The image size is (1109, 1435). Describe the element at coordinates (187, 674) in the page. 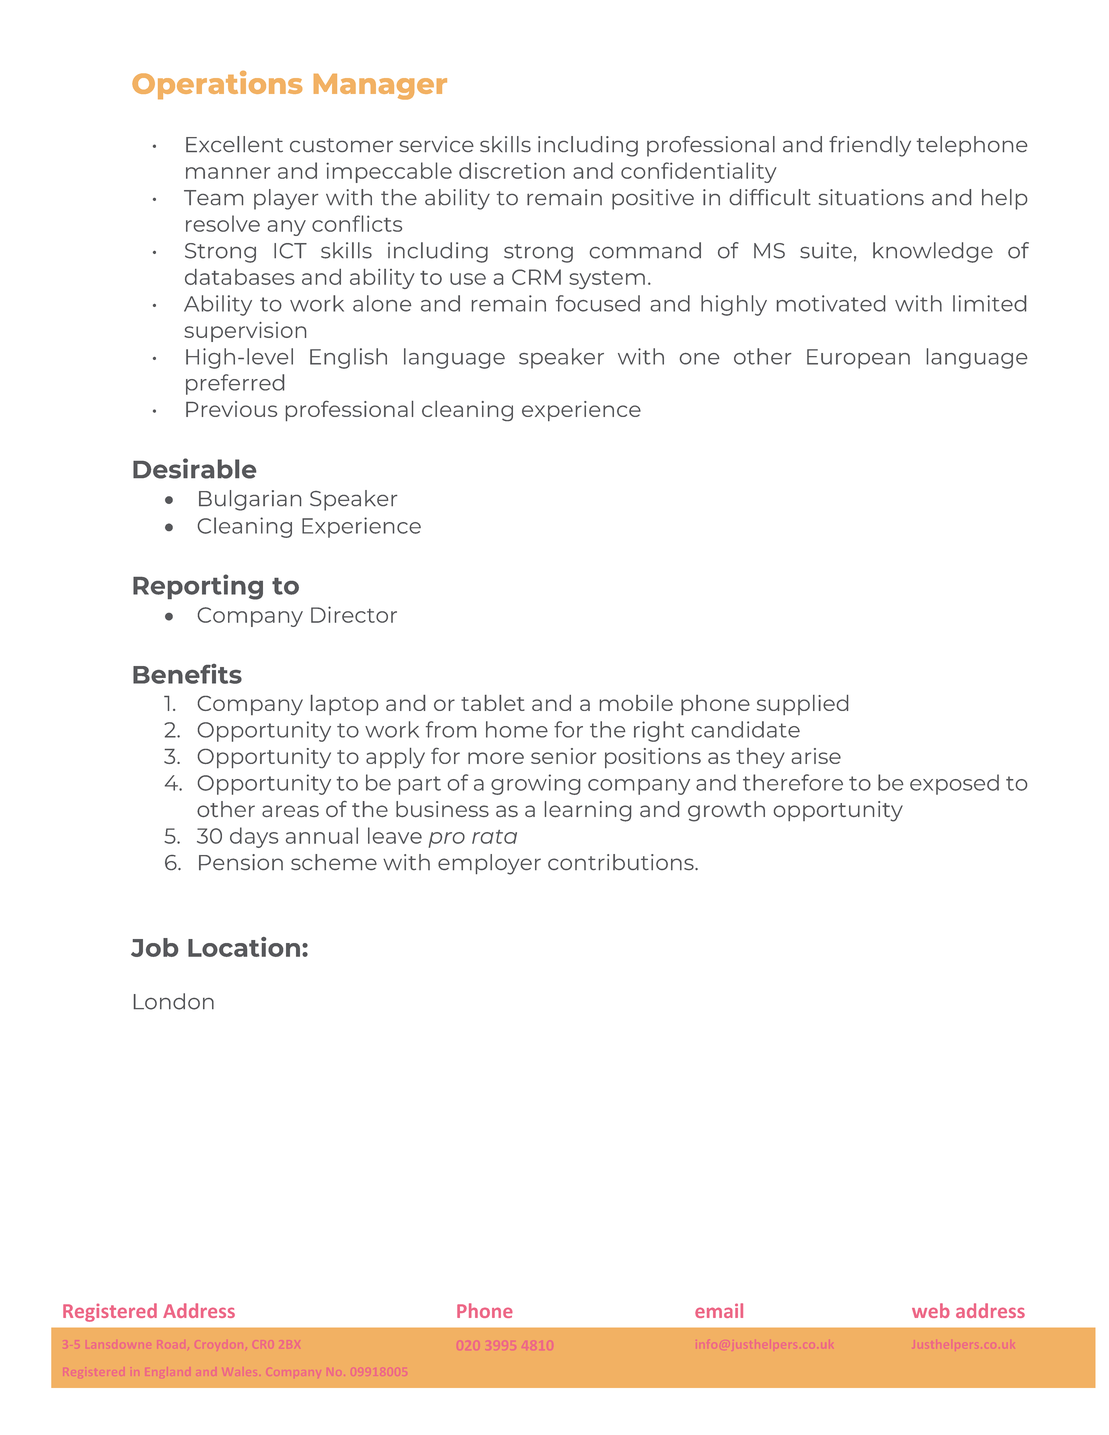

I see `Benefits` at that location.
